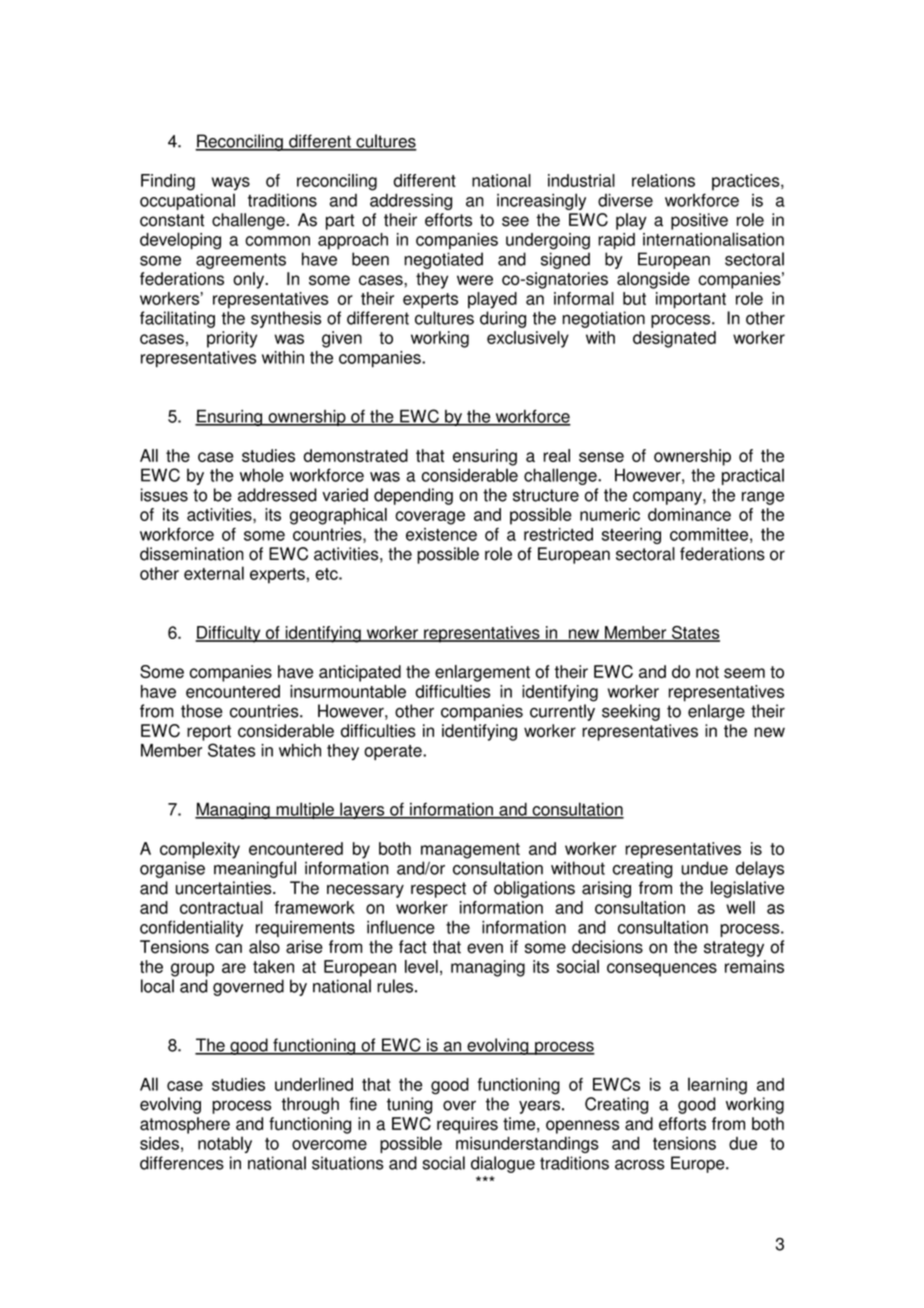  Describe the element at coordinates (640, 1165) in the page. I see `across` at that location.
